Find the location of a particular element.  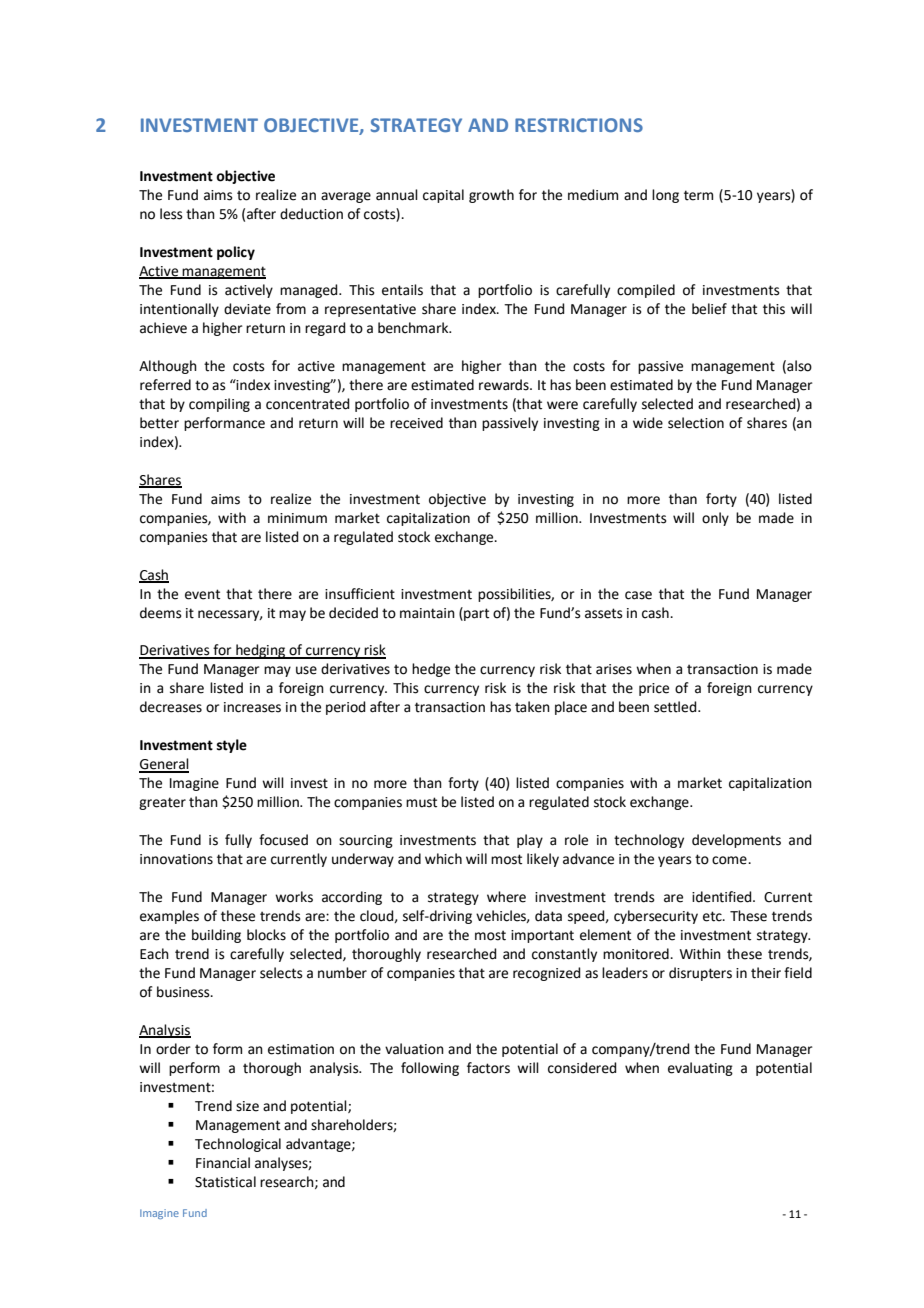

Technological is located at coordinates (238, 1145).
